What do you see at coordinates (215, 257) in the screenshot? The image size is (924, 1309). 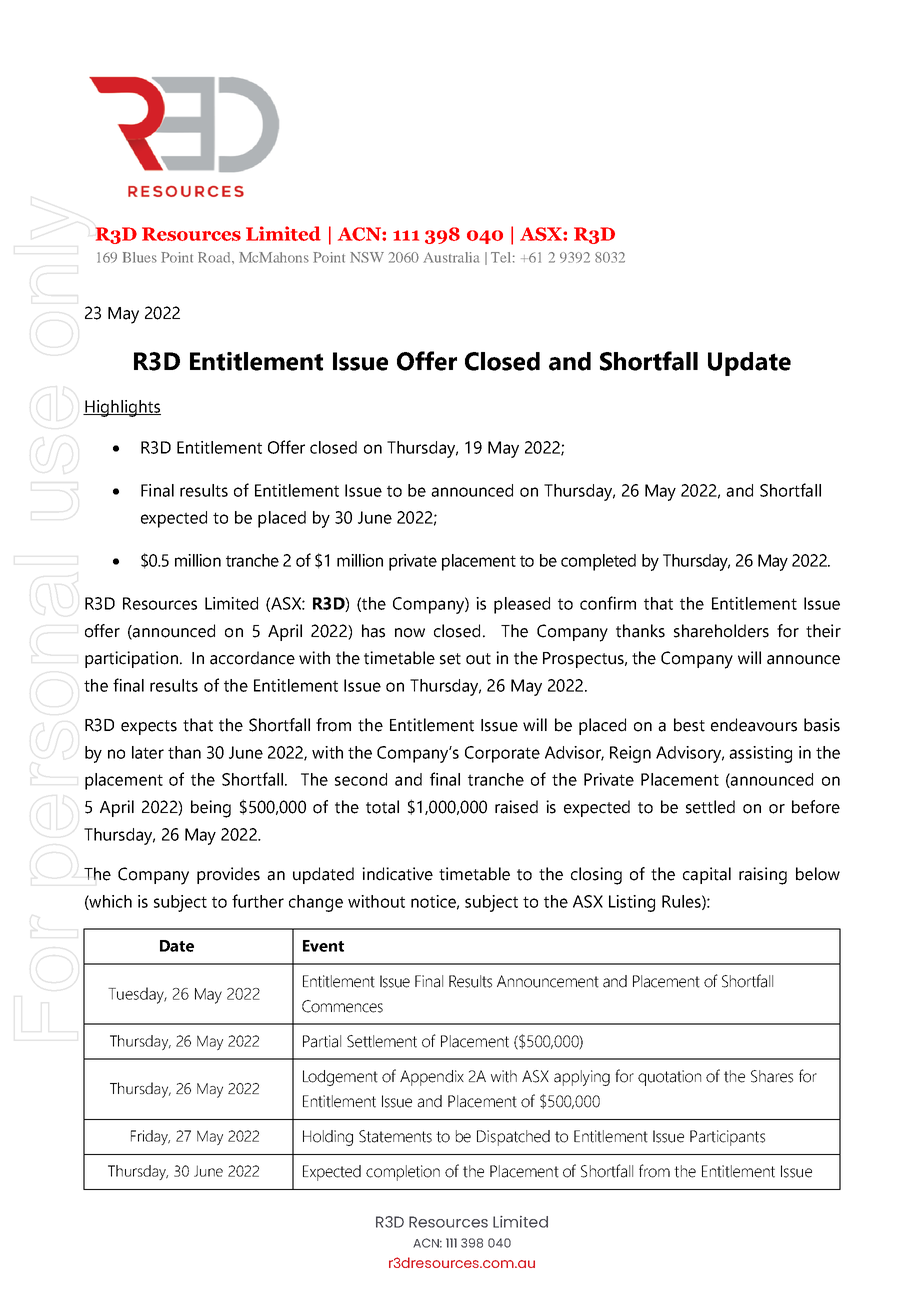 I see `Road` at bounding box center [215, 257].
